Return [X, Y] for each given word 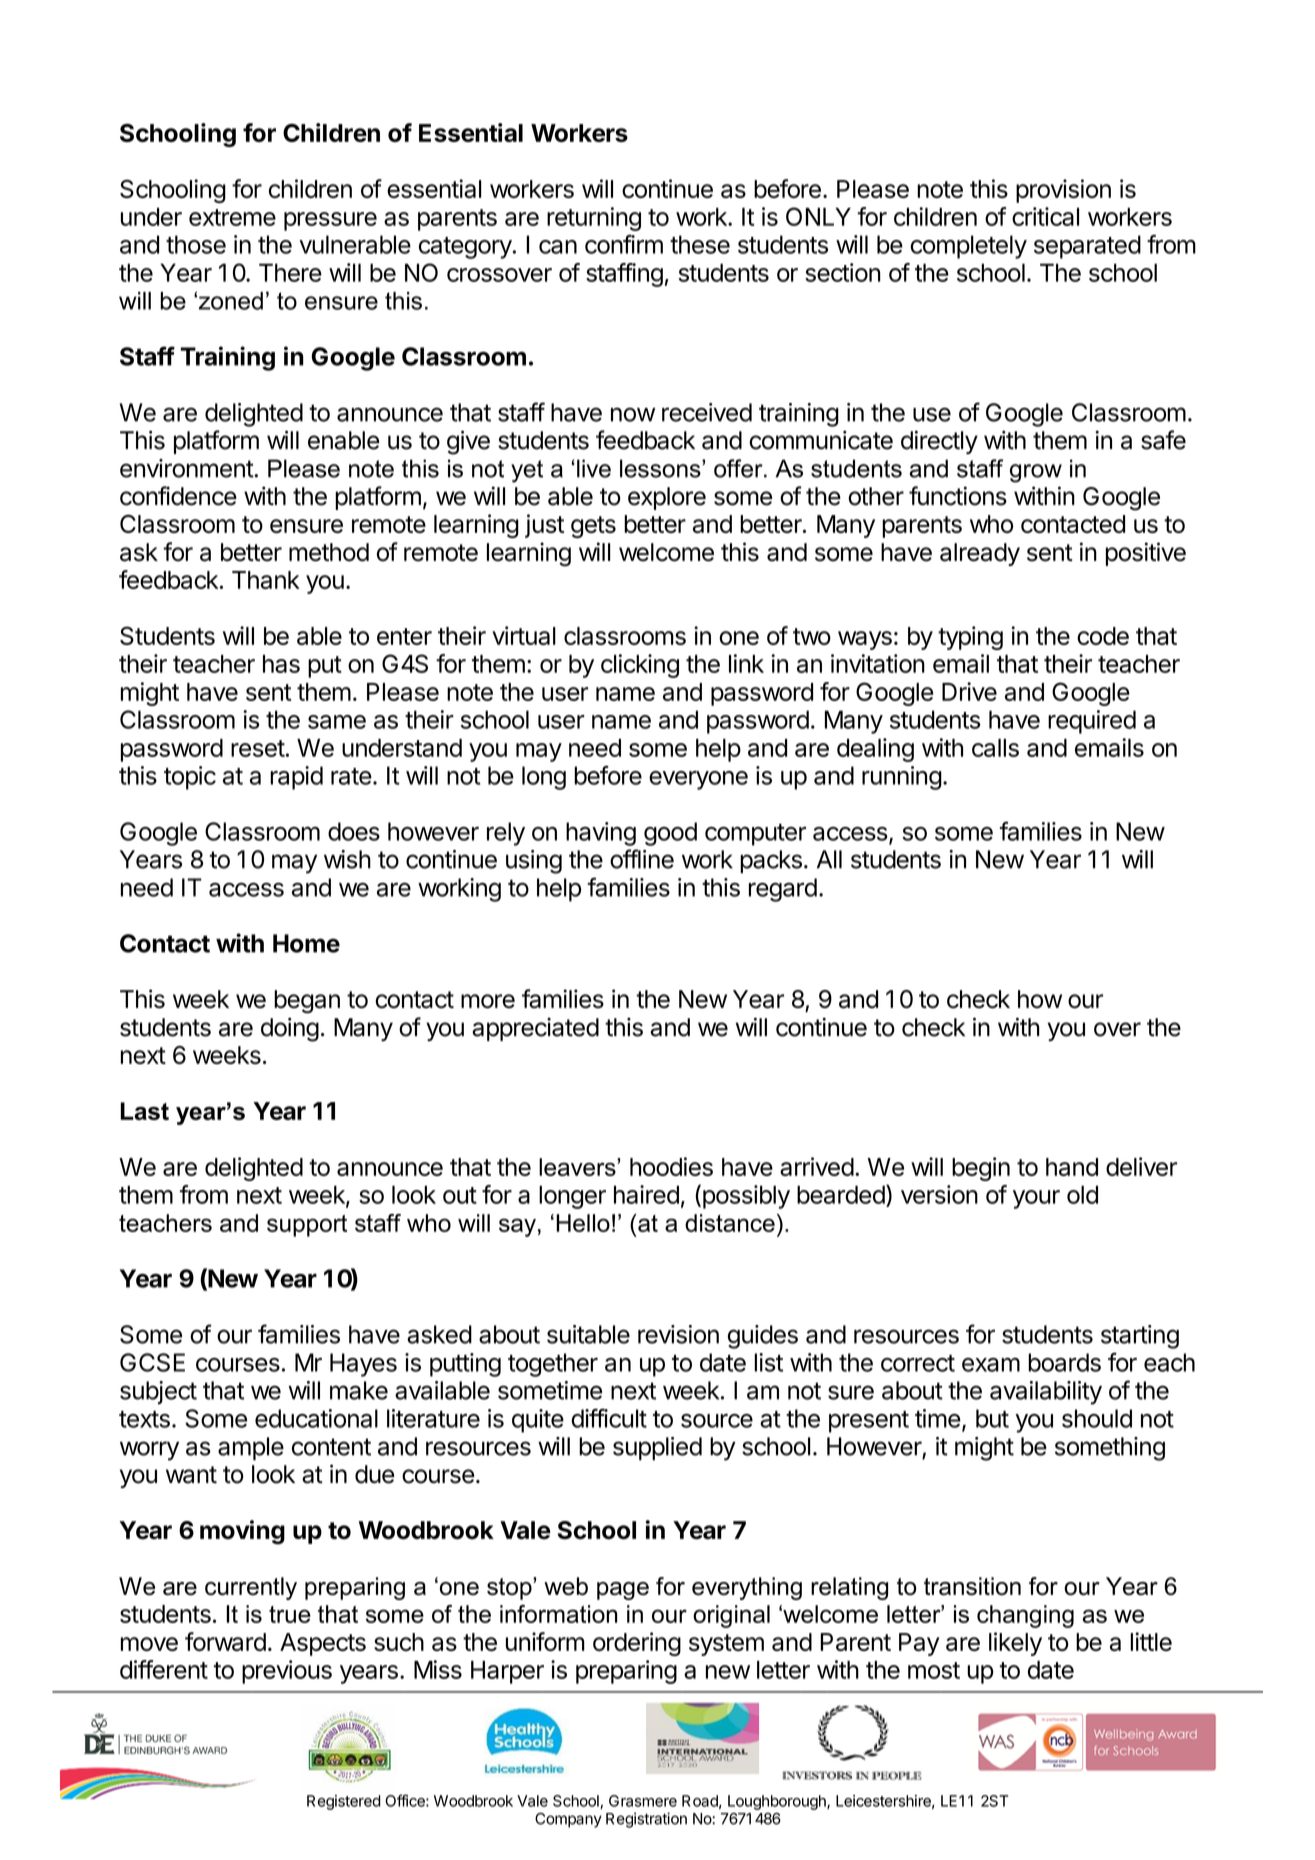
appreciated [535, 1029]
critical [1045, 216]
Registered [344, 1802]
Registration [646, 1820]
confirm [624, 244]
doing [290, 1029]
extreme [232, 217]
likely [1015, 1644]
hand [1072, 1167]
